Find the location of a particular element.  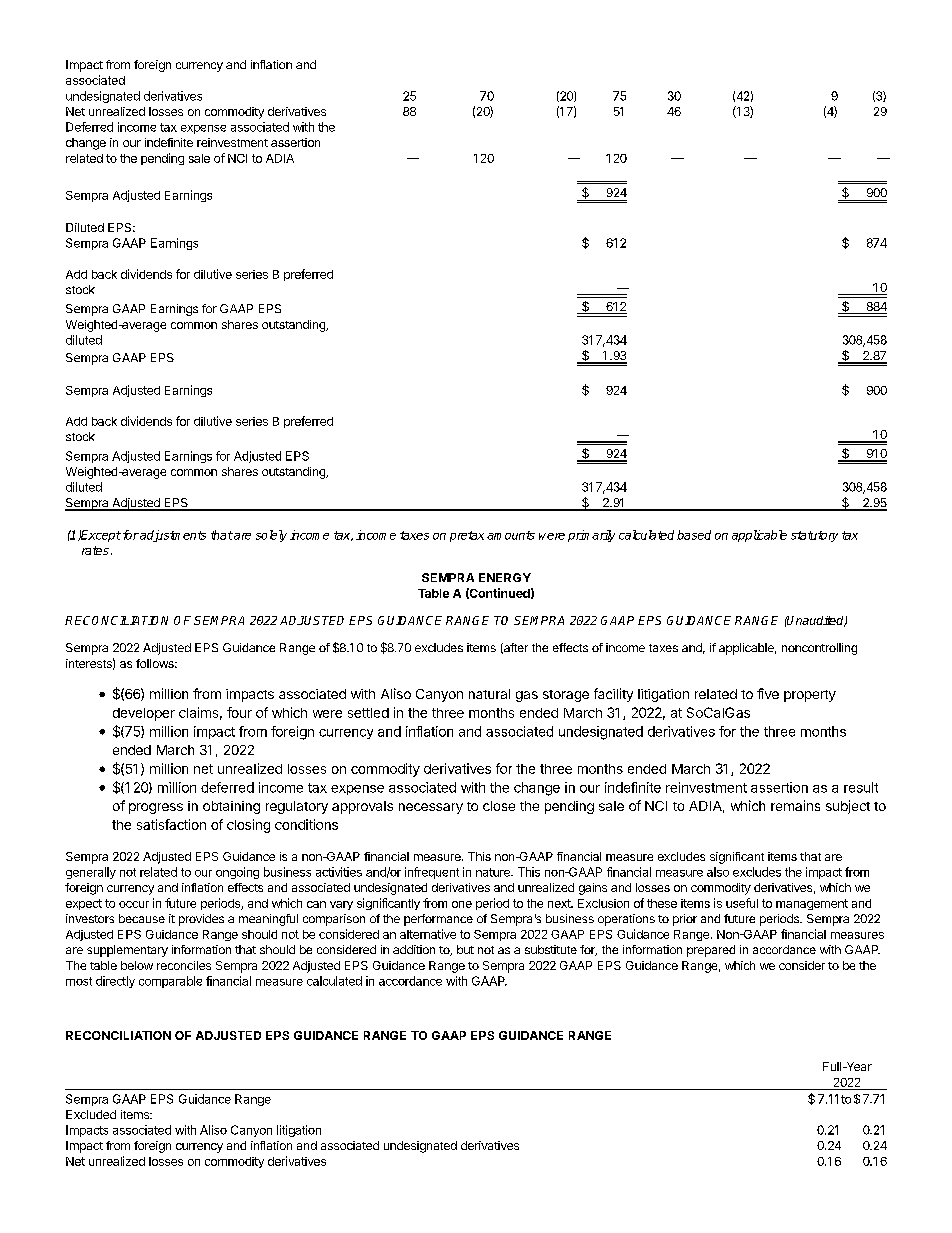

close is located at coordinates (499, 806).
